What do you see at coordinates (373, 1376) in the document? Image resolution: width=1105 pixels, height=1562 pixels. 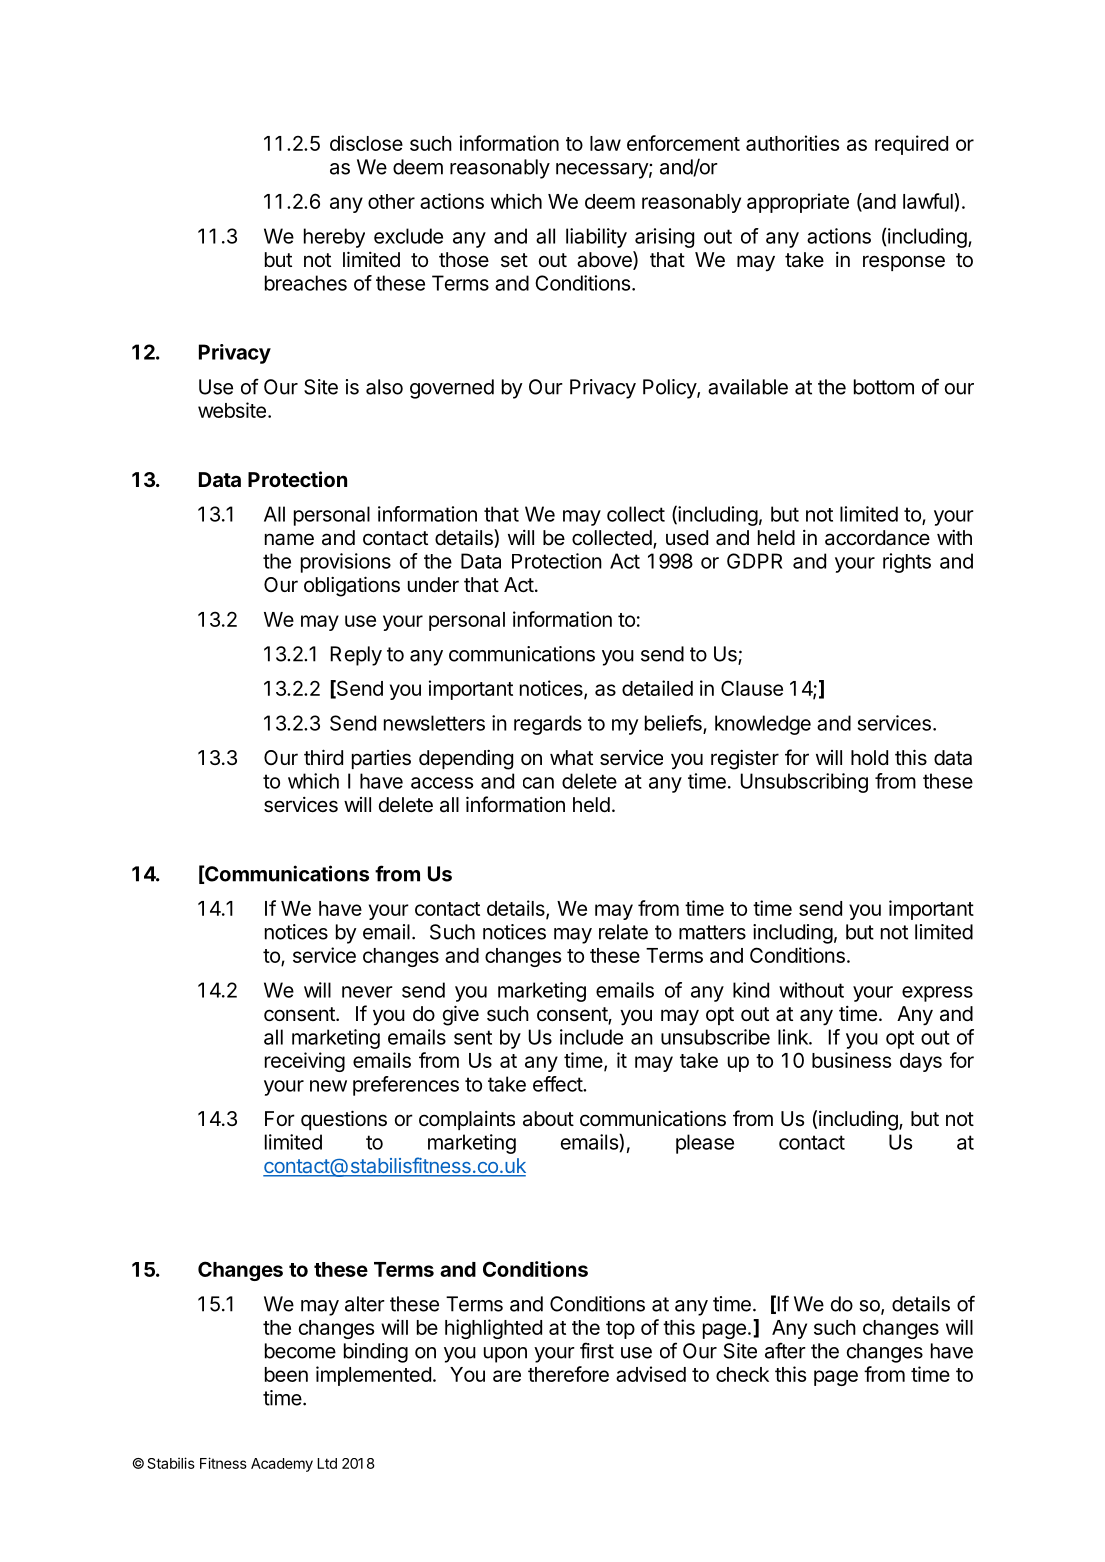 I see `implemented` at bounding box center [373, 1376].
